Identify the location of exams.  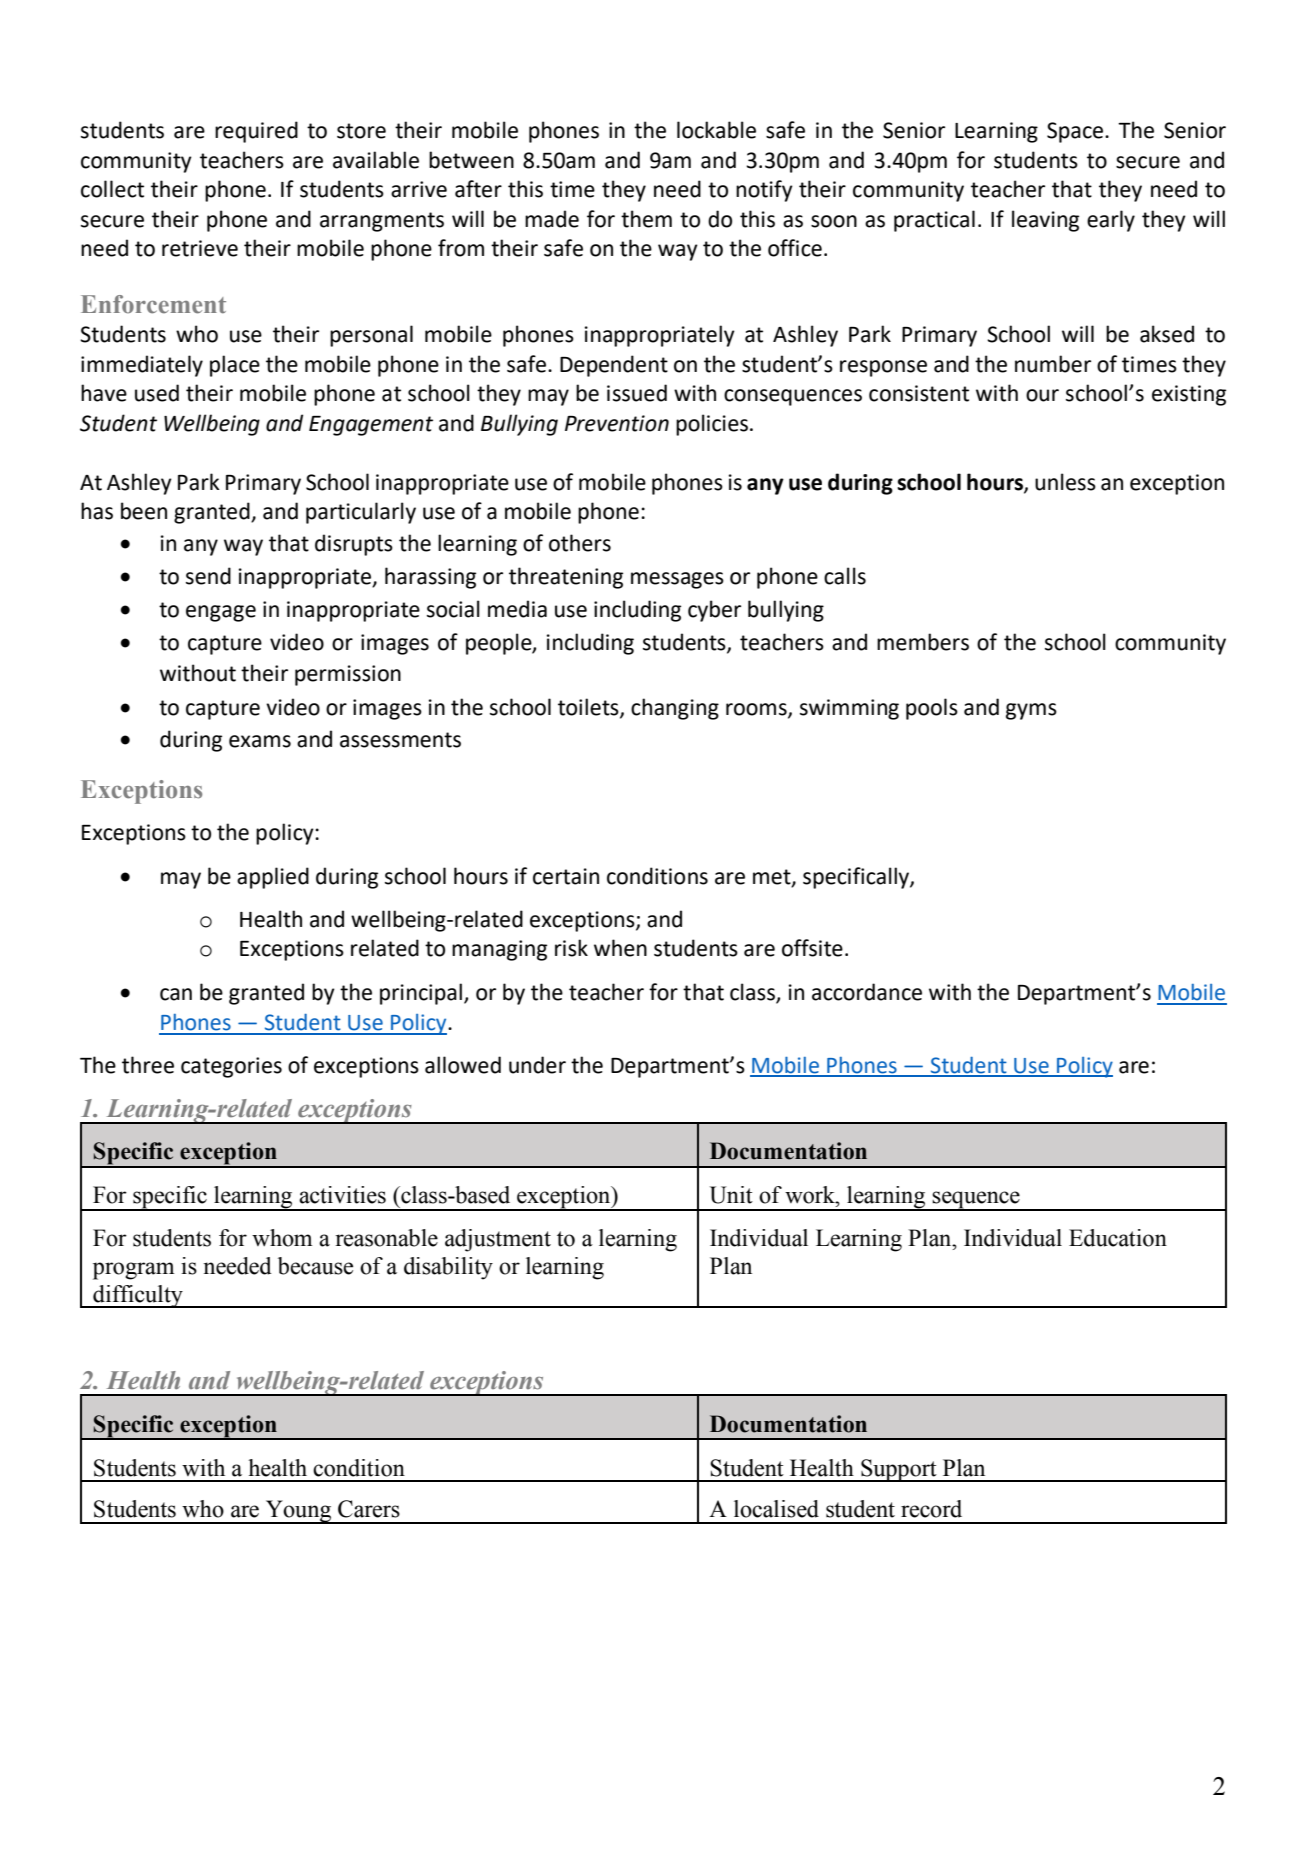
(260, 741).
